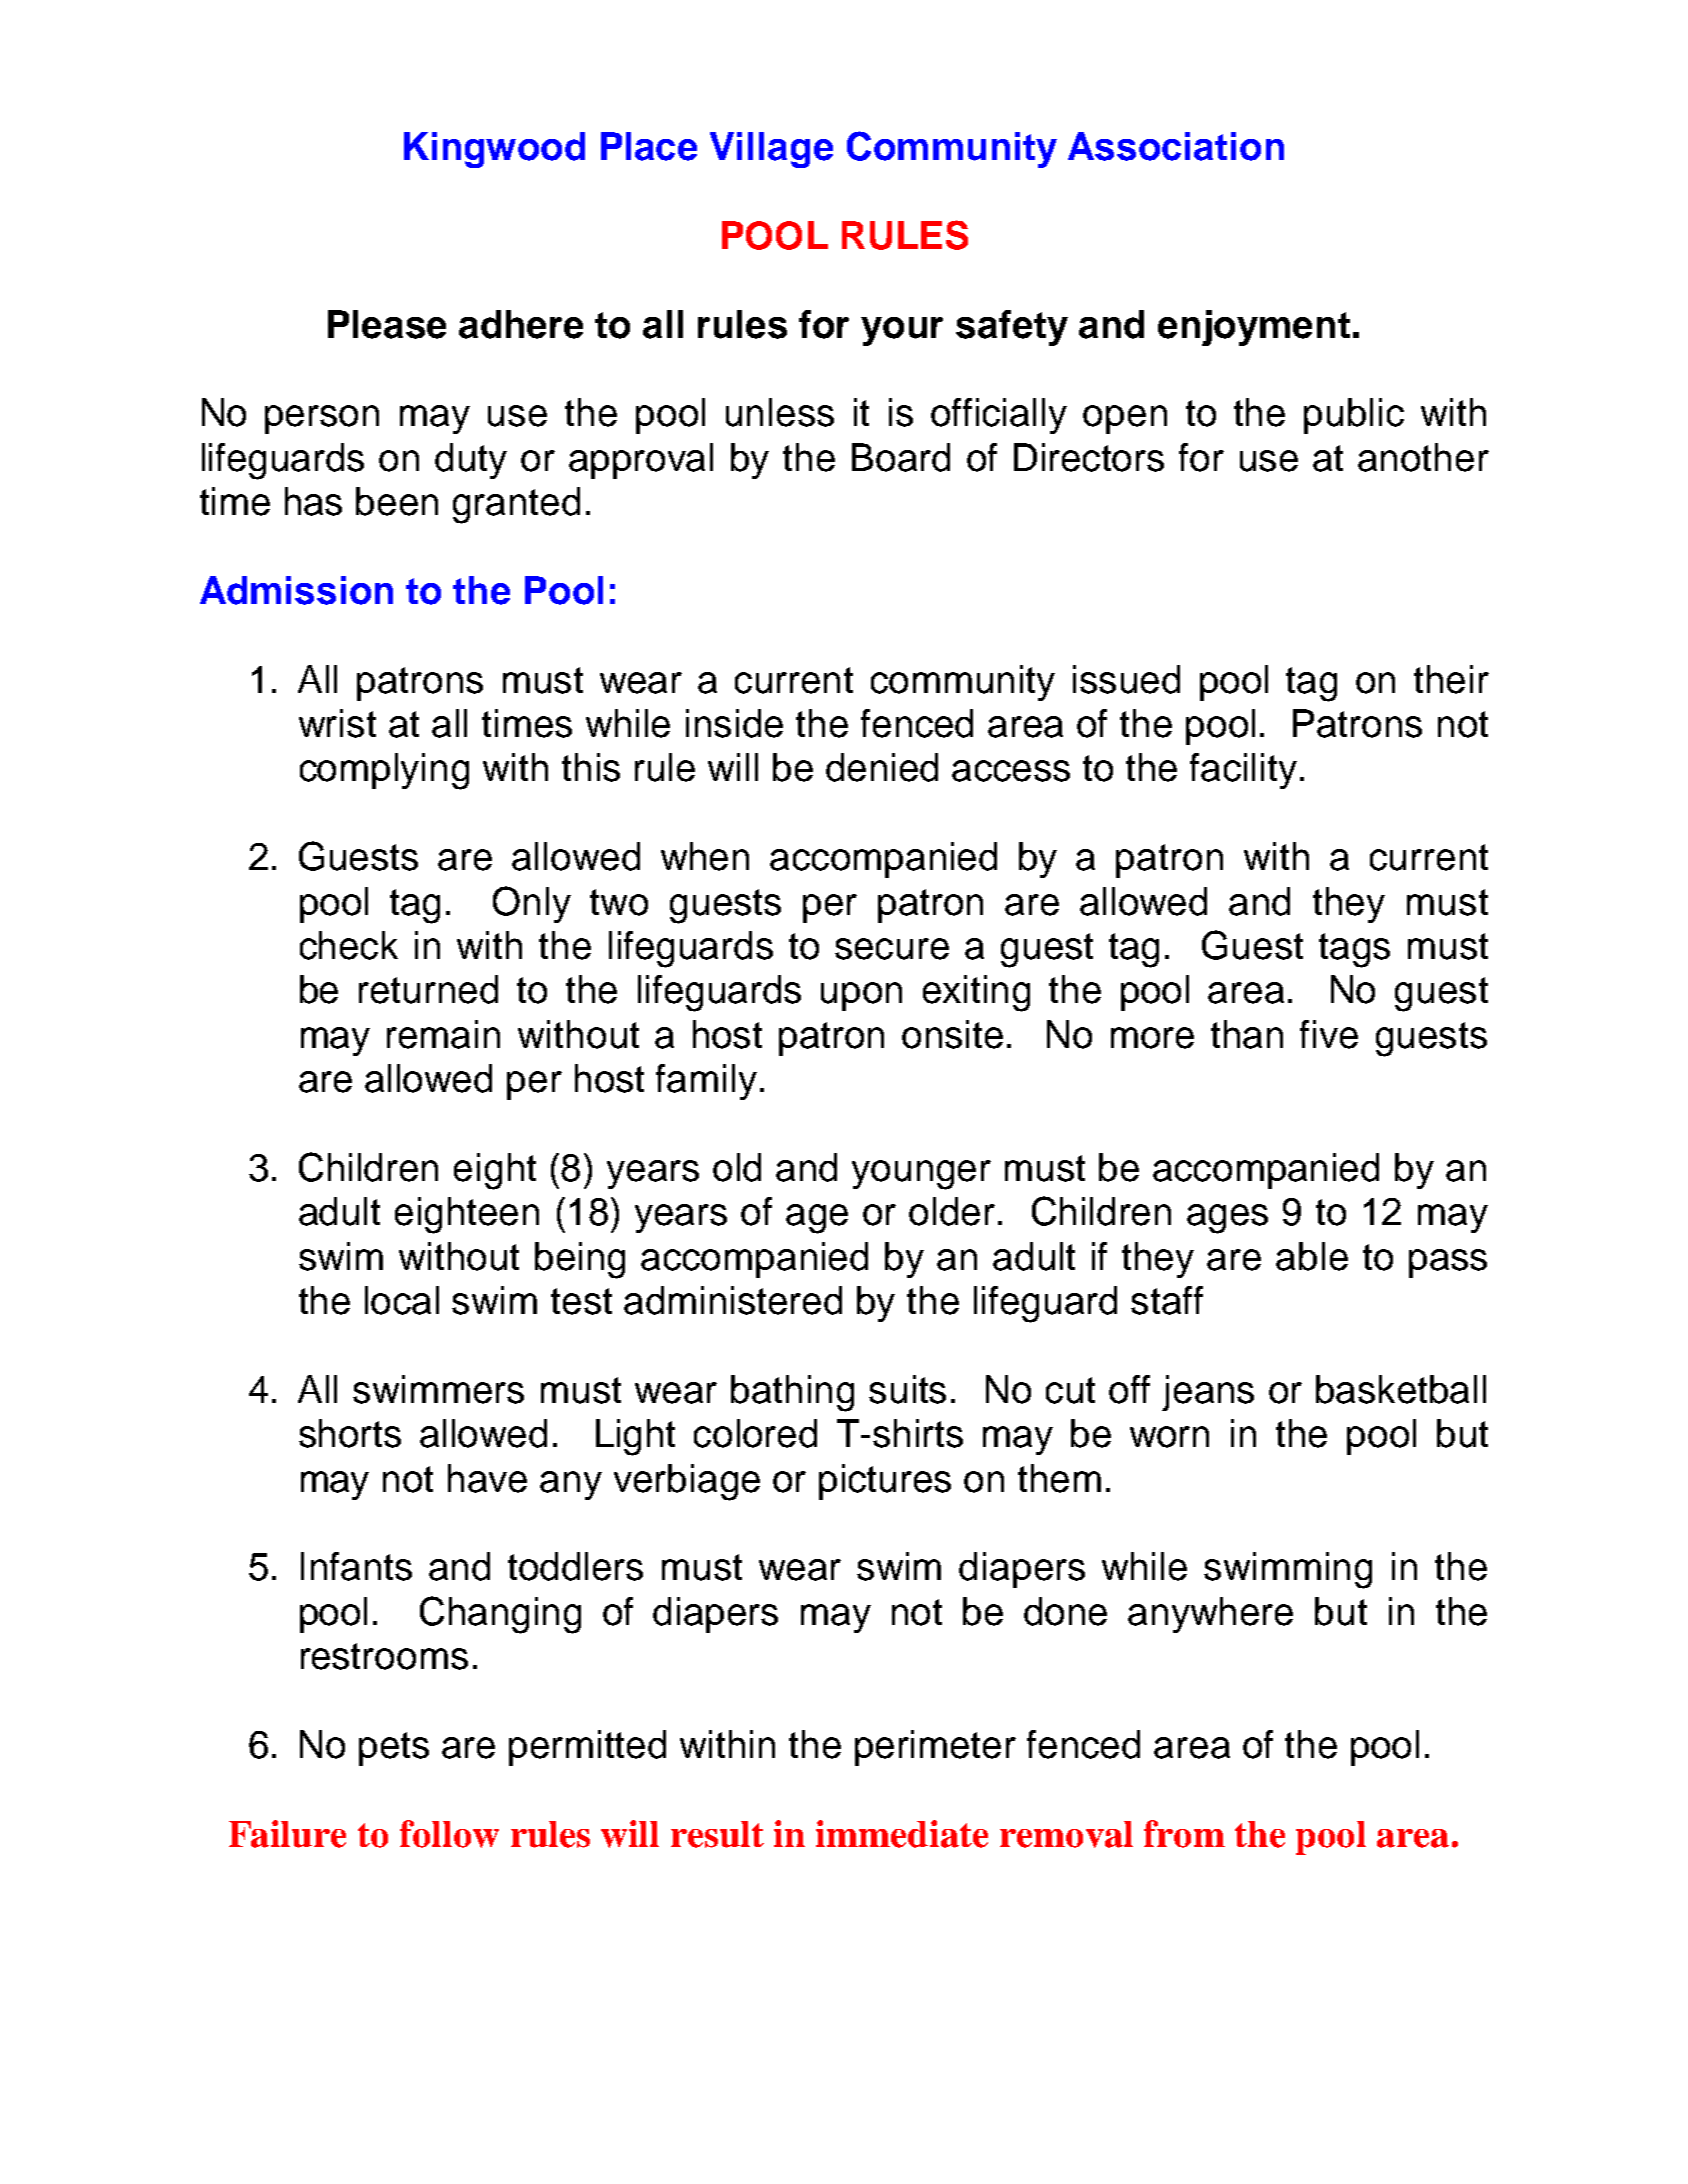  Describe the element at coordinates (387, 324) in the screenshot. I see `Please` at that location.
